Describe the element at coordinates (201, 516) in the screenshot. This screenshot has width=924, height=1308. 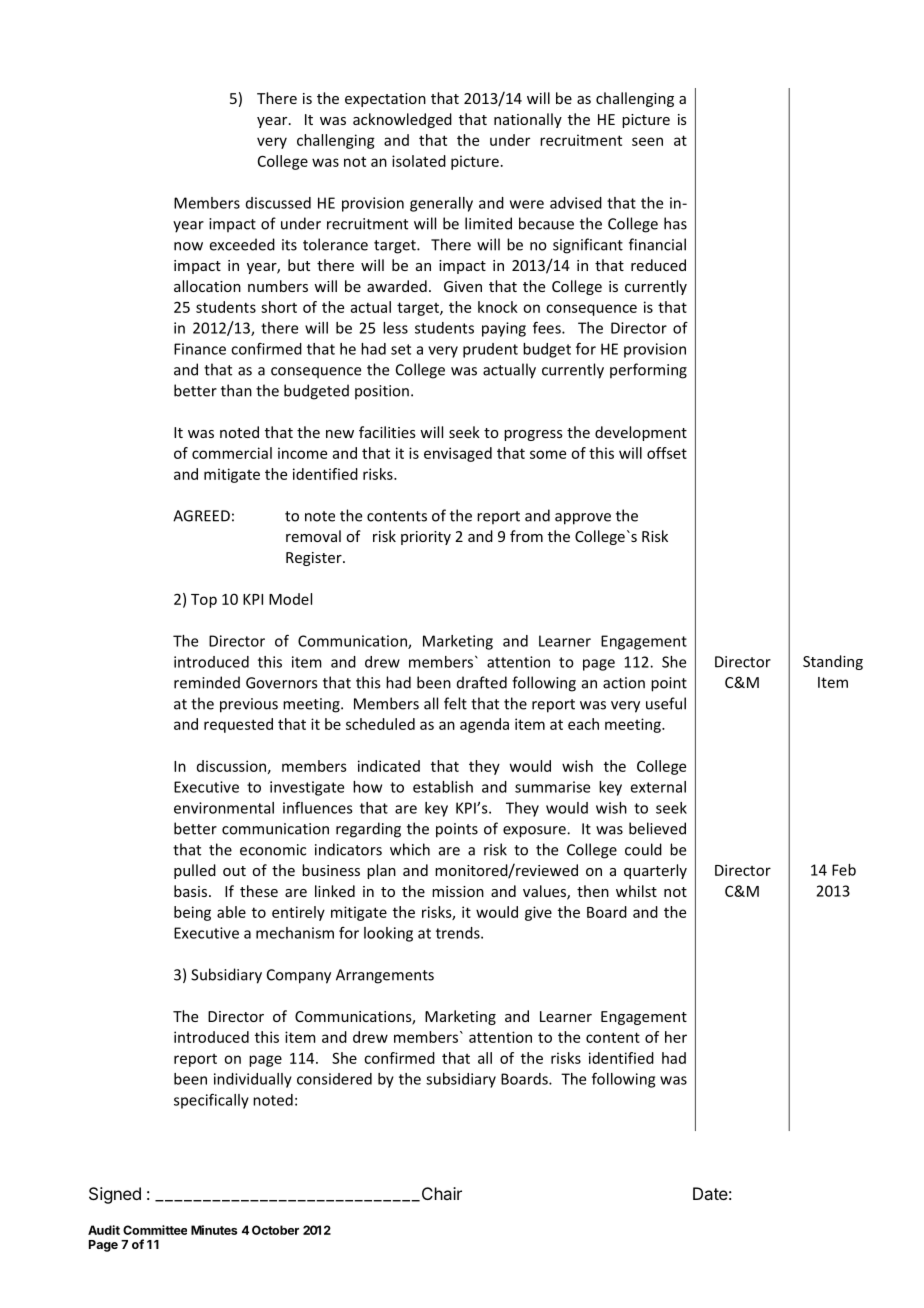
I see `AGREED` at that location.
